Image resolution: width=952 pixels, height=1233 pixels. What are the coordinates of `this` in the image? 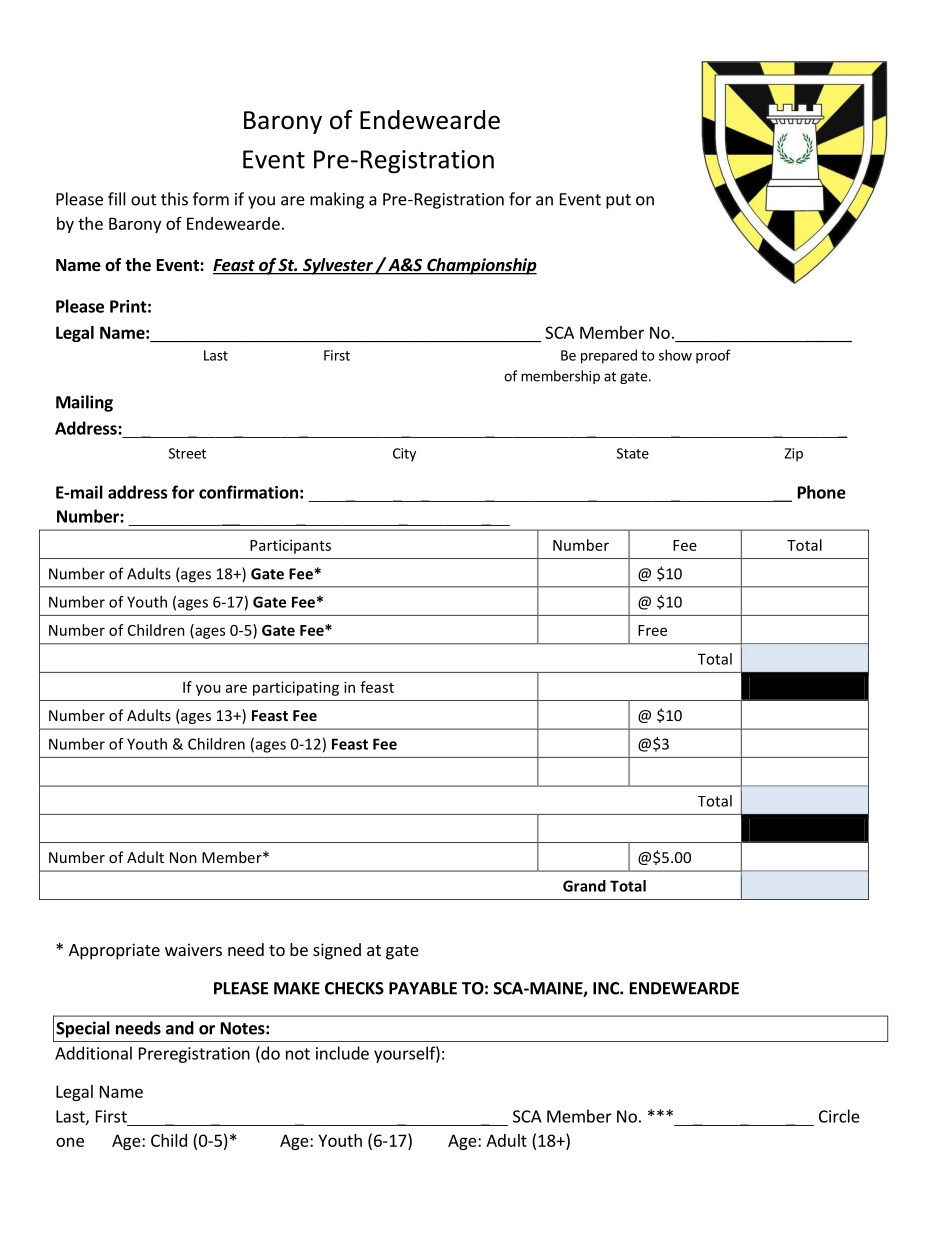 It's located at (174, 199).
